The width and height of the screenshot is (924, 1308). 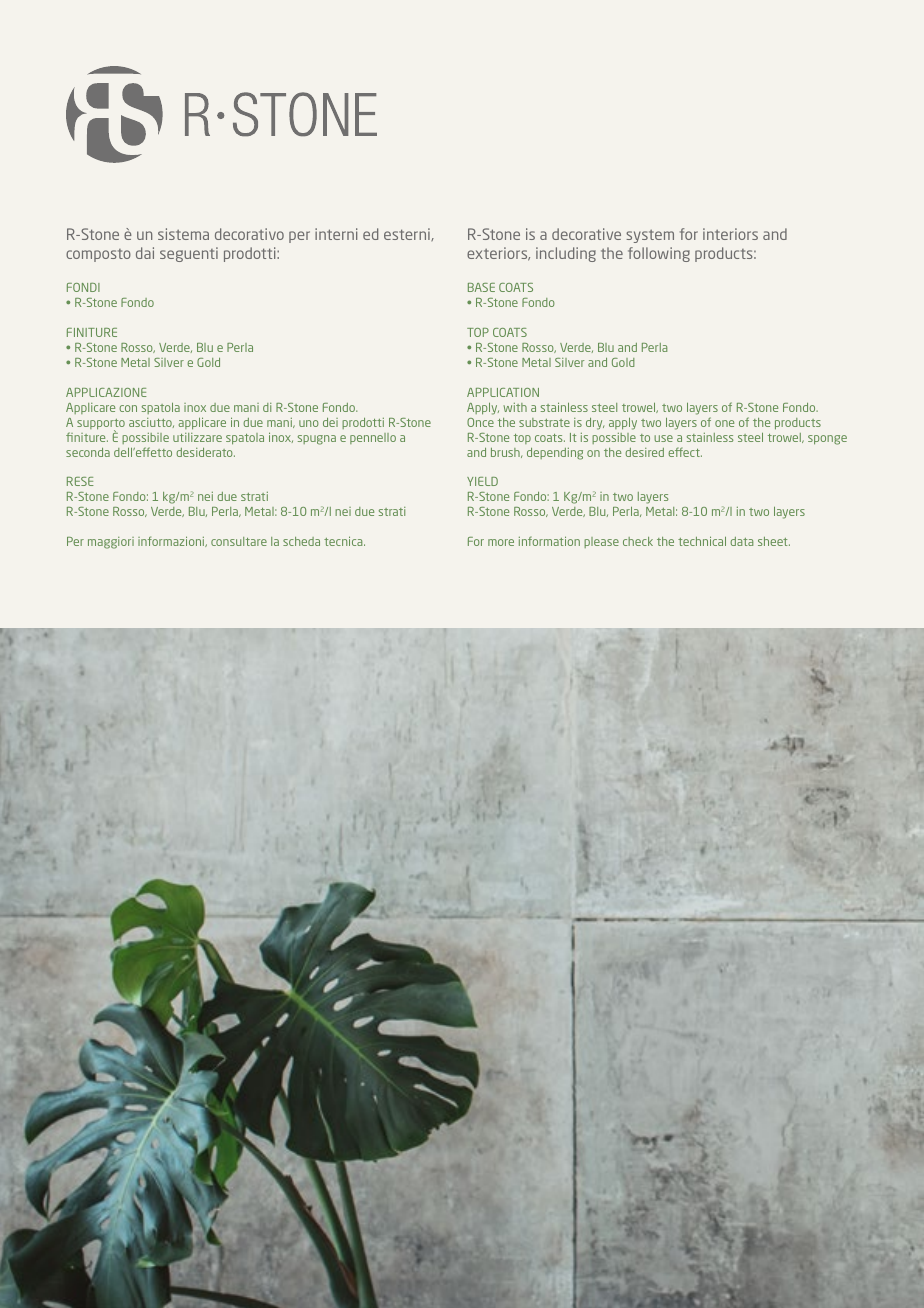 What do you see at coordinates (566, 254) in the screenshot?
I see `including` at bounding box center [566, 254].
